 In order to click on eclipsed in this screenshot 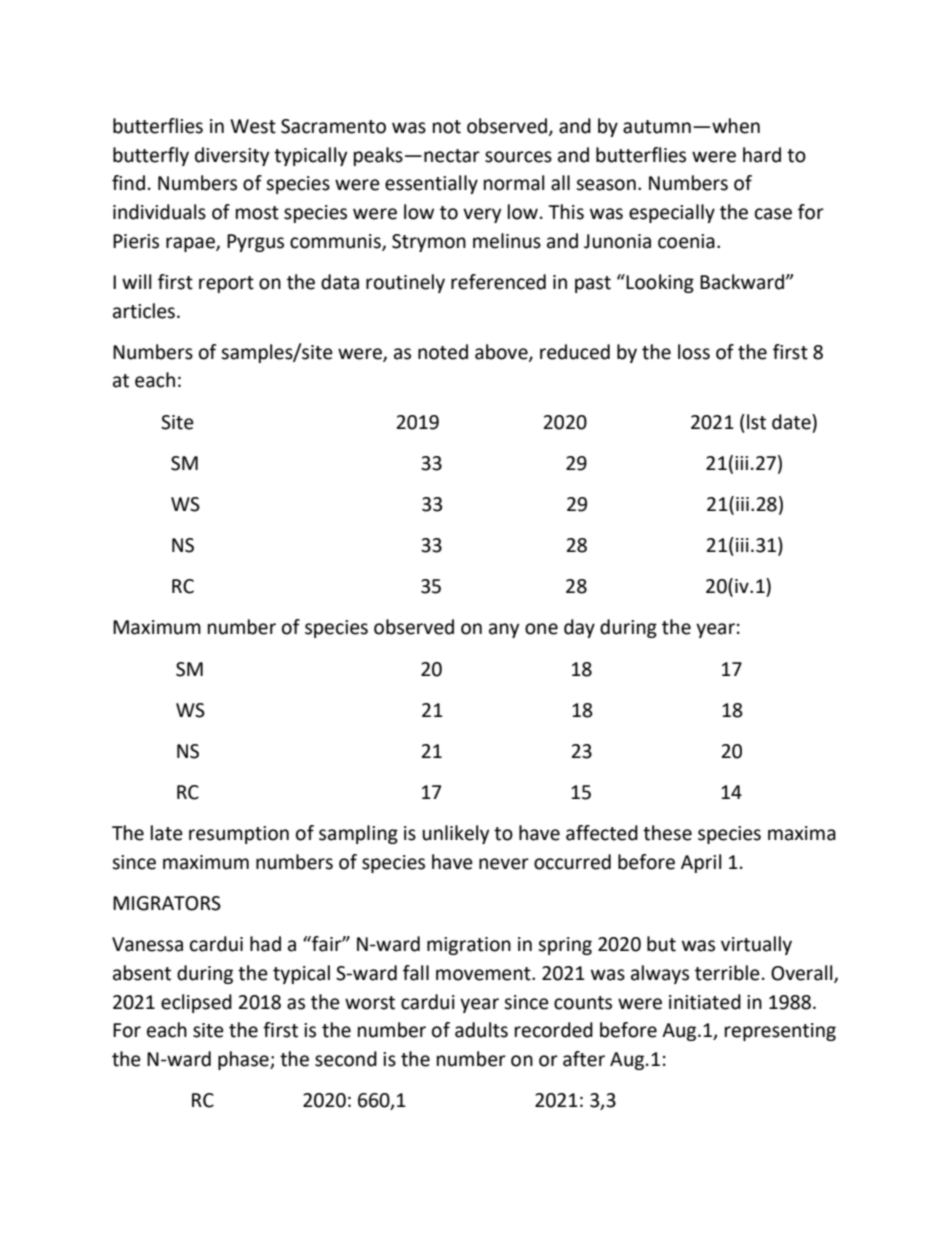, I will do `click(196, 1003)`.
